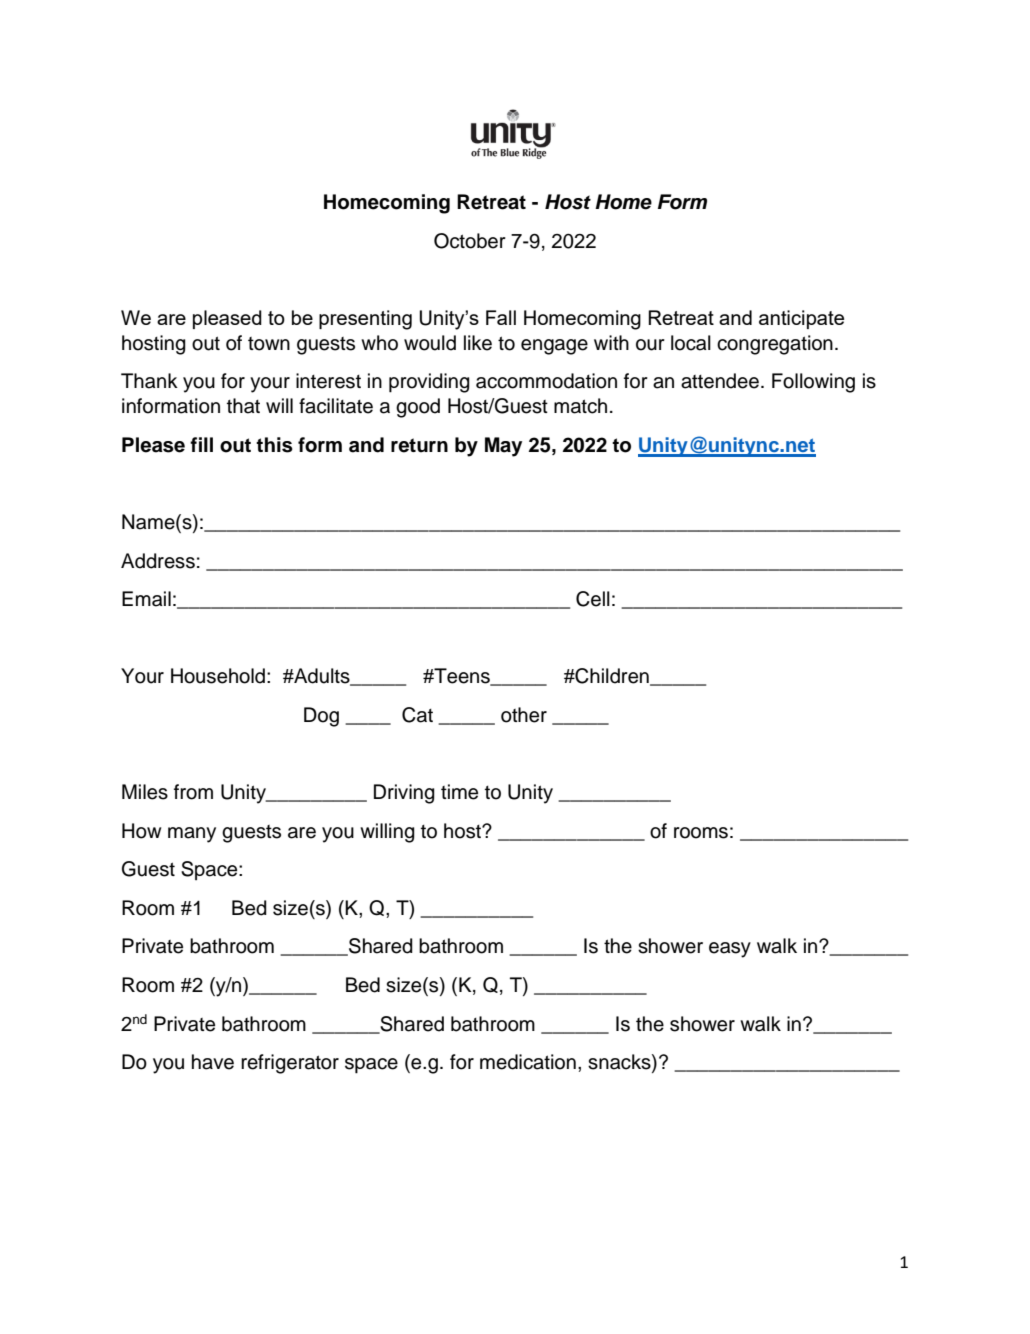  What do you see at coordinates (730, 950) in the image?
I see `easy` at bounding box center [730, 950].
